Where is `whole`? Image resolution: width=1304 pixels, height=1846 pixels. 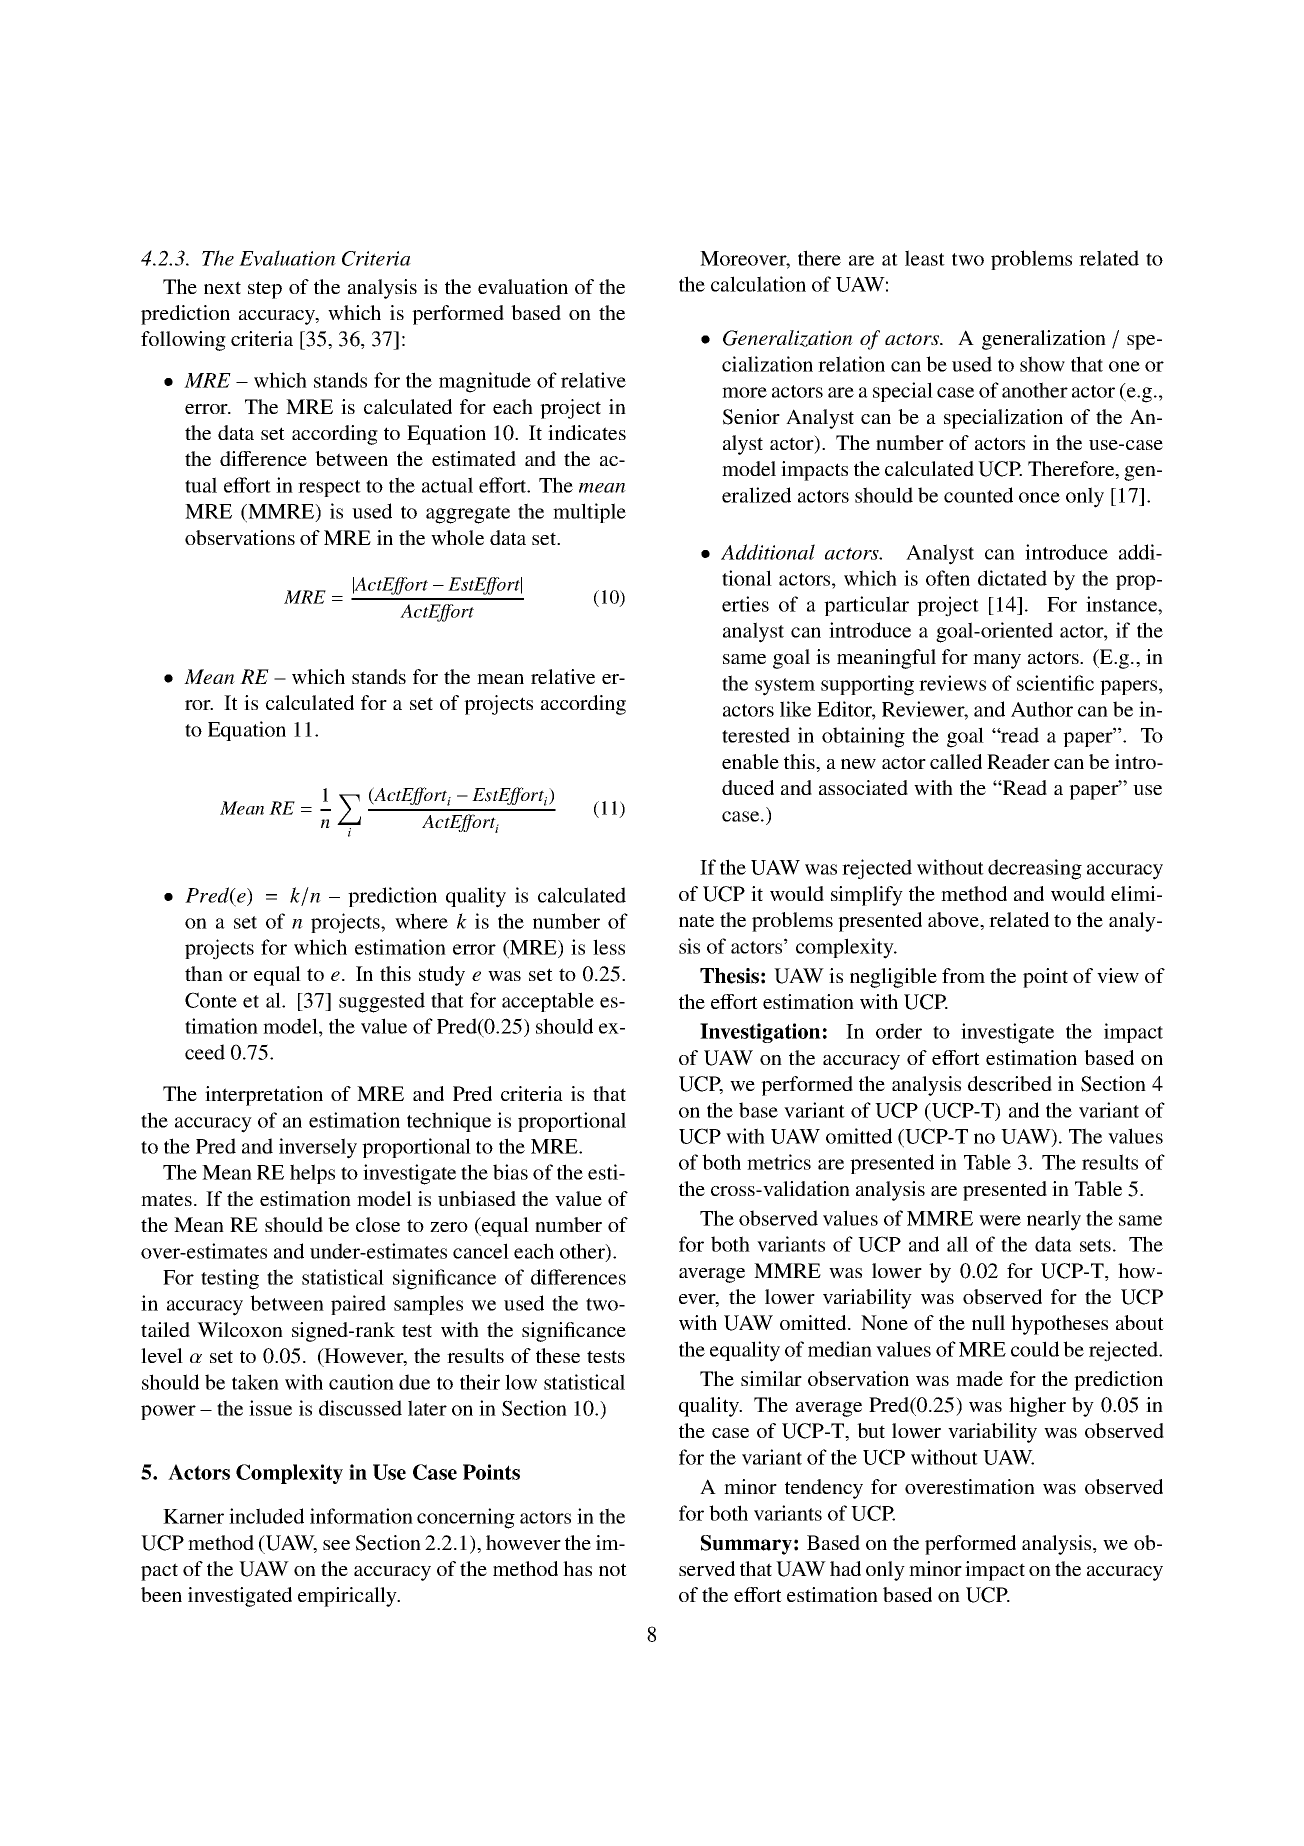
whole is located at coordinates (457, 537).
